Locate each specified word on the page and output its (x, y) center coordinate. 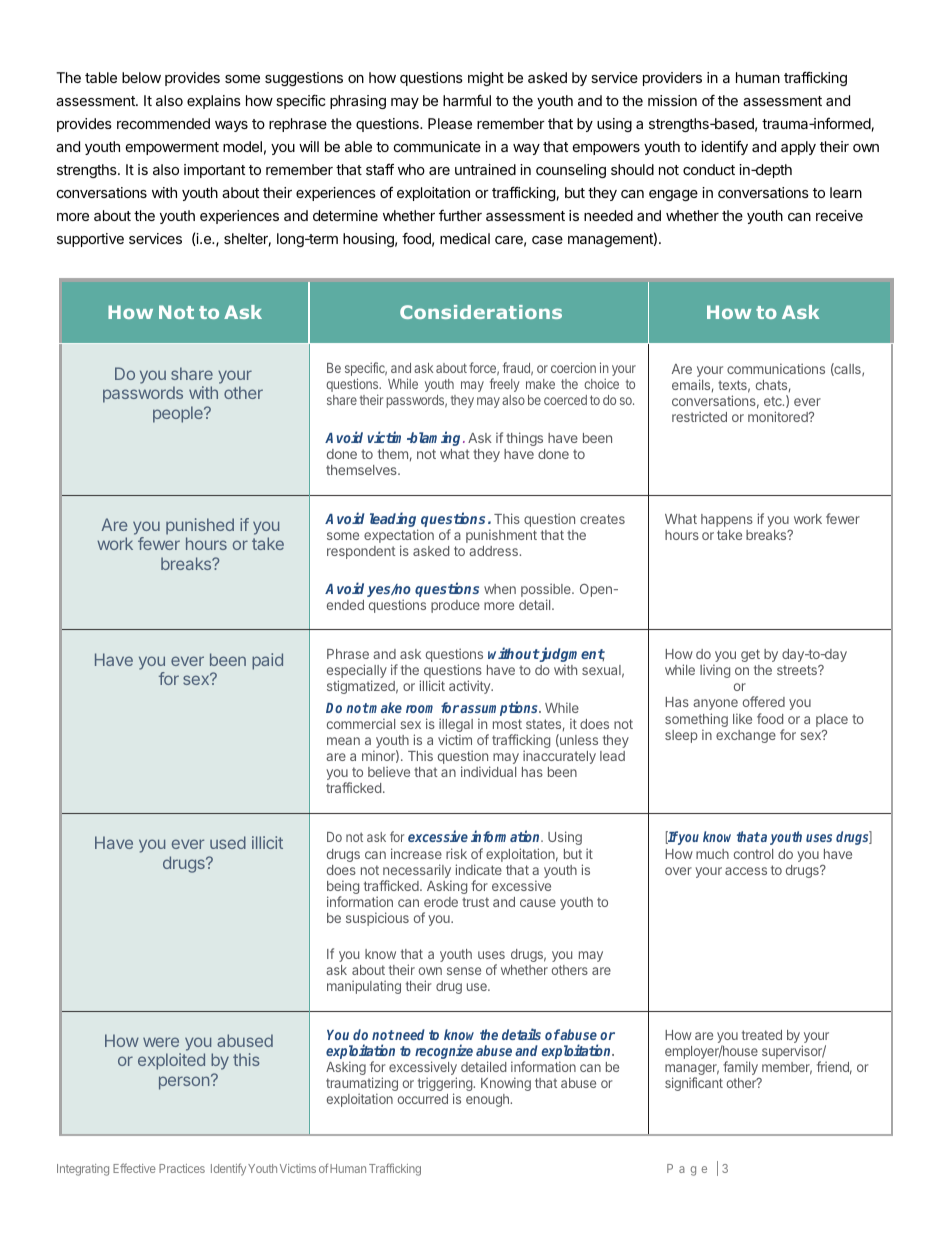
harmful (467, 100)
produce (455, 606)
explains (214, 102)
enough (488, 1100)
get (750, 655)
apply (798, 148)
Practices (182, 1168)
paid (267, 661)
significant (694, 1084)
